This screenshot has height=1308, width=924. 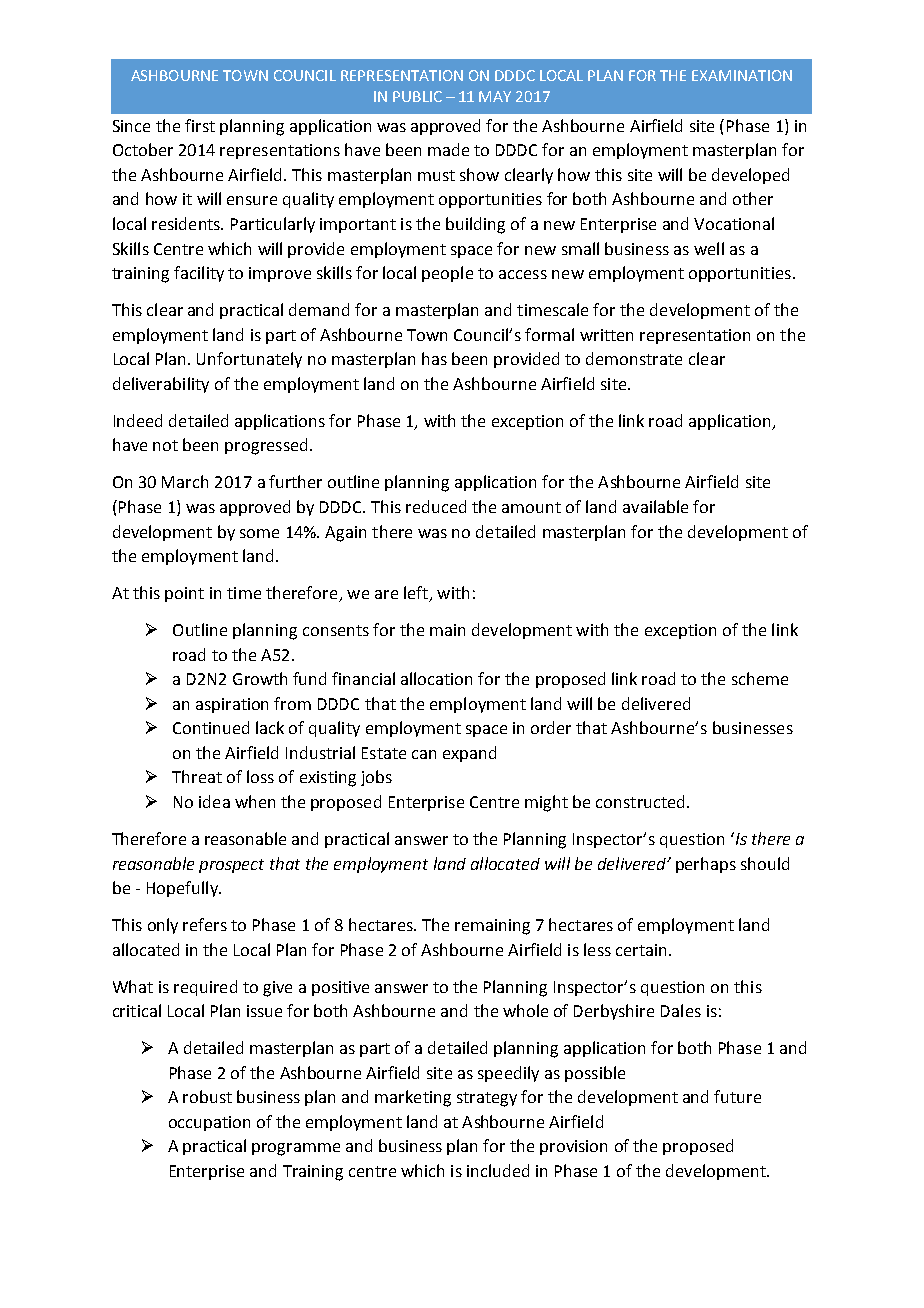 What do you see at coordinates (436, 506) in the screenshot?
I see `reduced` at bounding box center [436, 506].
